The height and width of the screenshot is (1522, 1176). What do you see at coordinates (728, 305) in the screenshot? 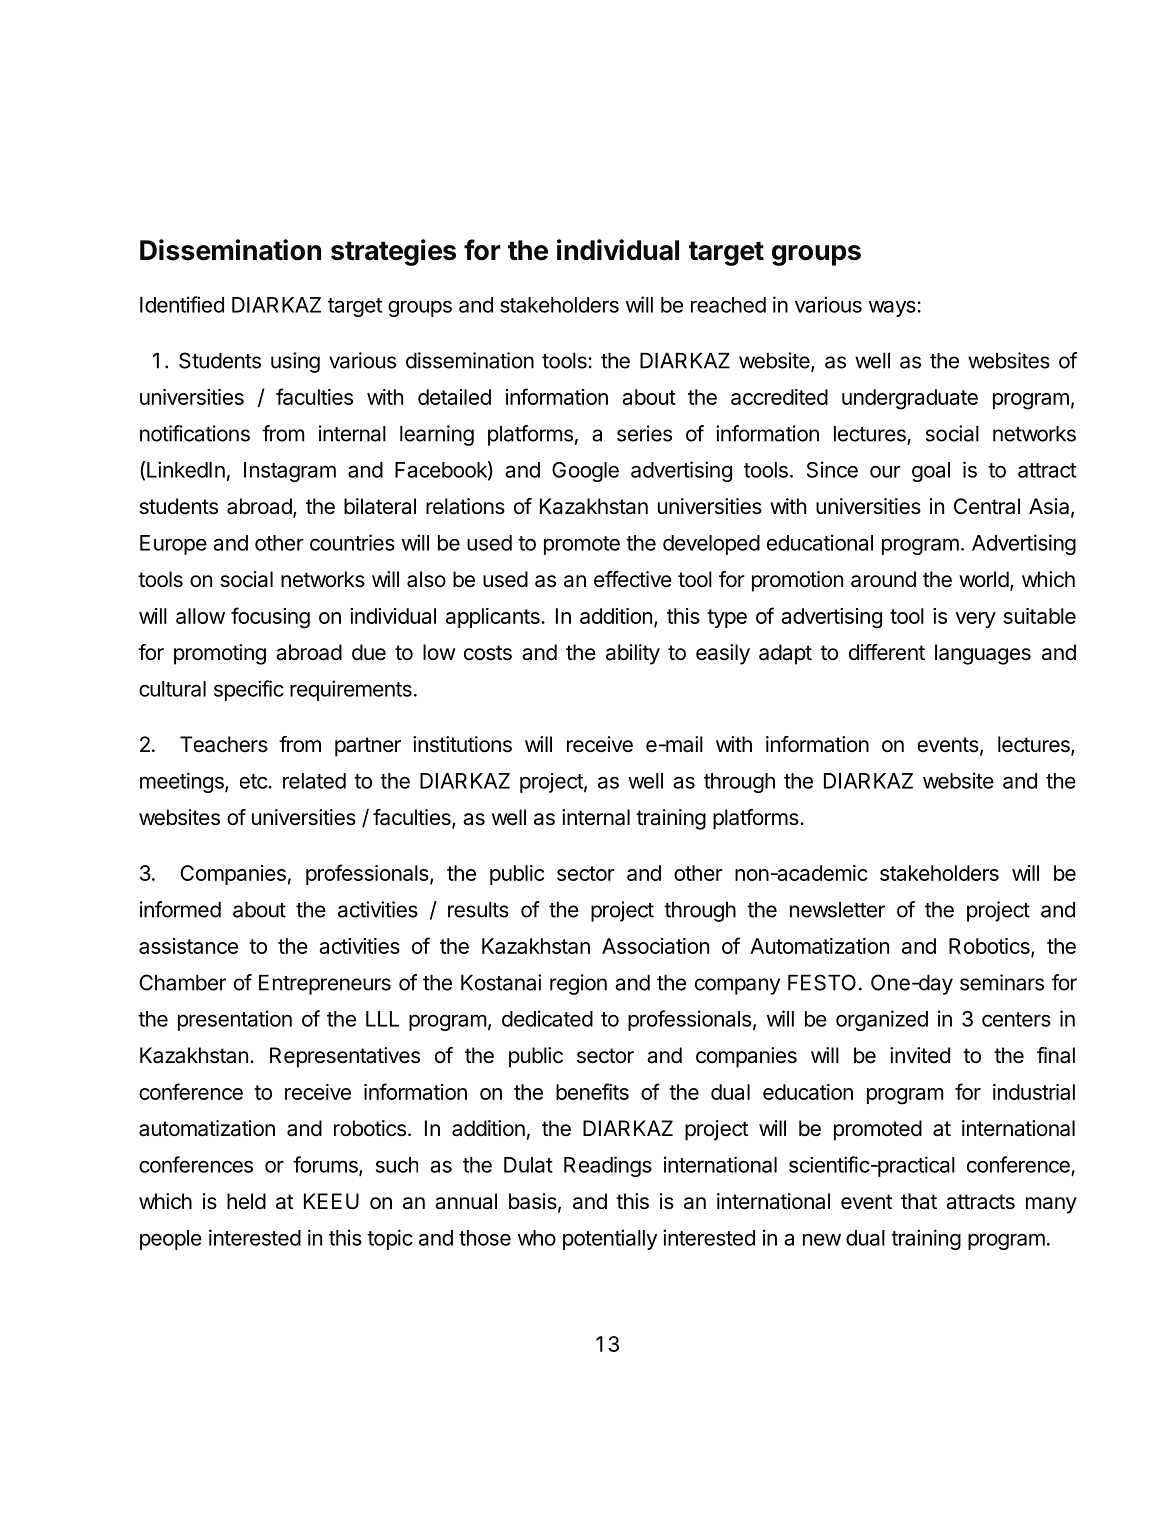
I see `reached` at bounding box center [728, 305].
